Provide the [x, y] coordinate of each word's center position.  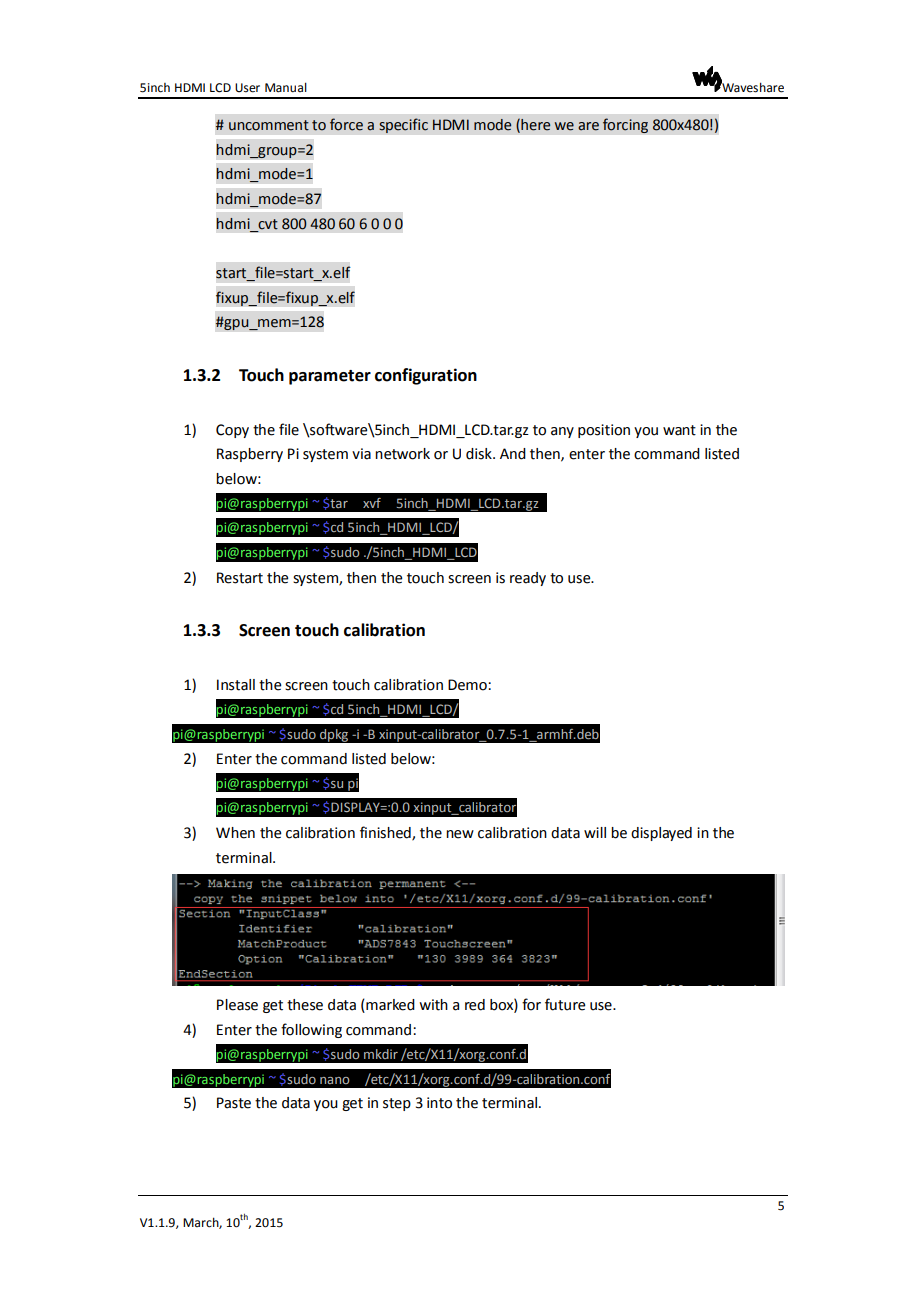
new [460, 834]
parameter [330, 377]
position [604, 431]
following [311, 1030]
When [235, 833]
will [595, 832]
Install [236, 685]
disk [480, 454]
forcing [625, 125]
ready [528, 579]
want [679, 430]
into [439, 1103]
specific [403, 125]
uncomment [269, 125]
